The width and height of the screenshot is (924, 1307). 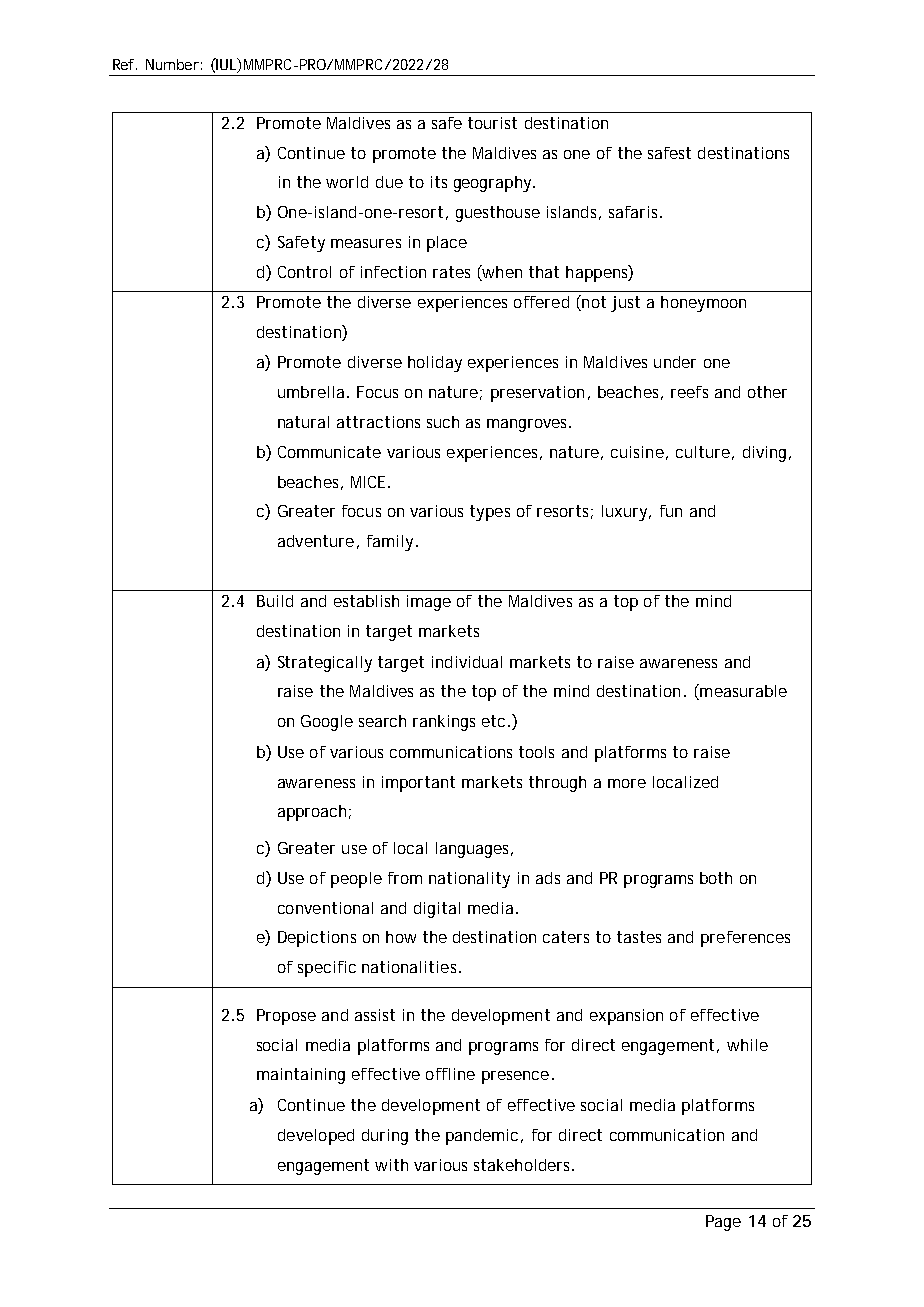 What do you see at coordinates (671, 511) in the screenshot?
I see `fun` at bounding box center [671, 511].
